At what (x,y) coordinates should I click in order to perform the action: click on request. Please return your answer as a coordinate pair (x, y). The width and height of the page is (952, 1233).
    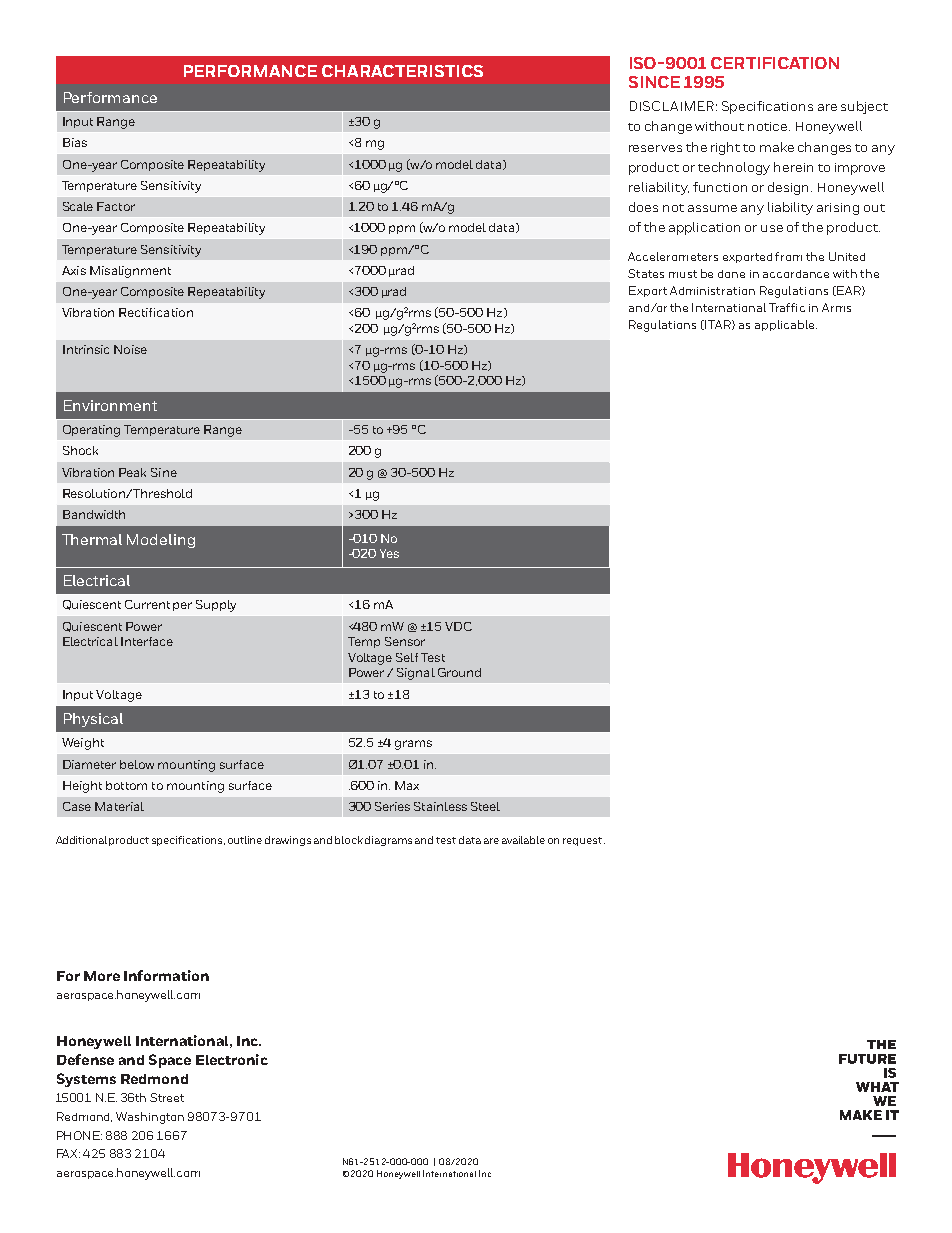
    Looking at the image, I should click on (584, 841).
